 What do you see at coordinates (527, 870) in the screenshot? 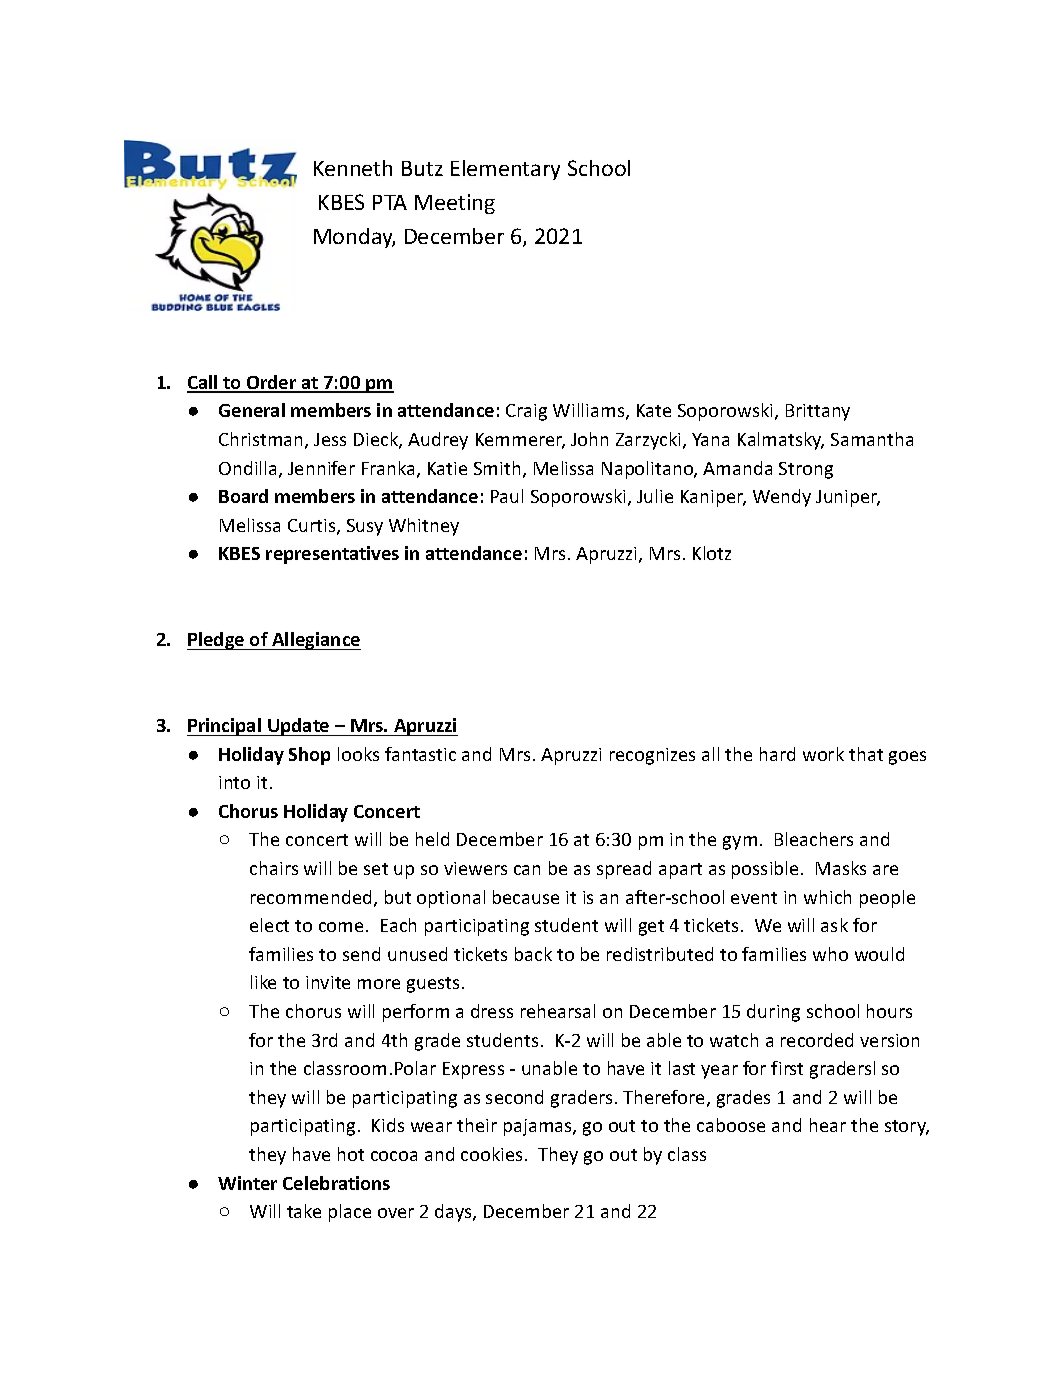
I see `can` at bounding box center [527, 870].
